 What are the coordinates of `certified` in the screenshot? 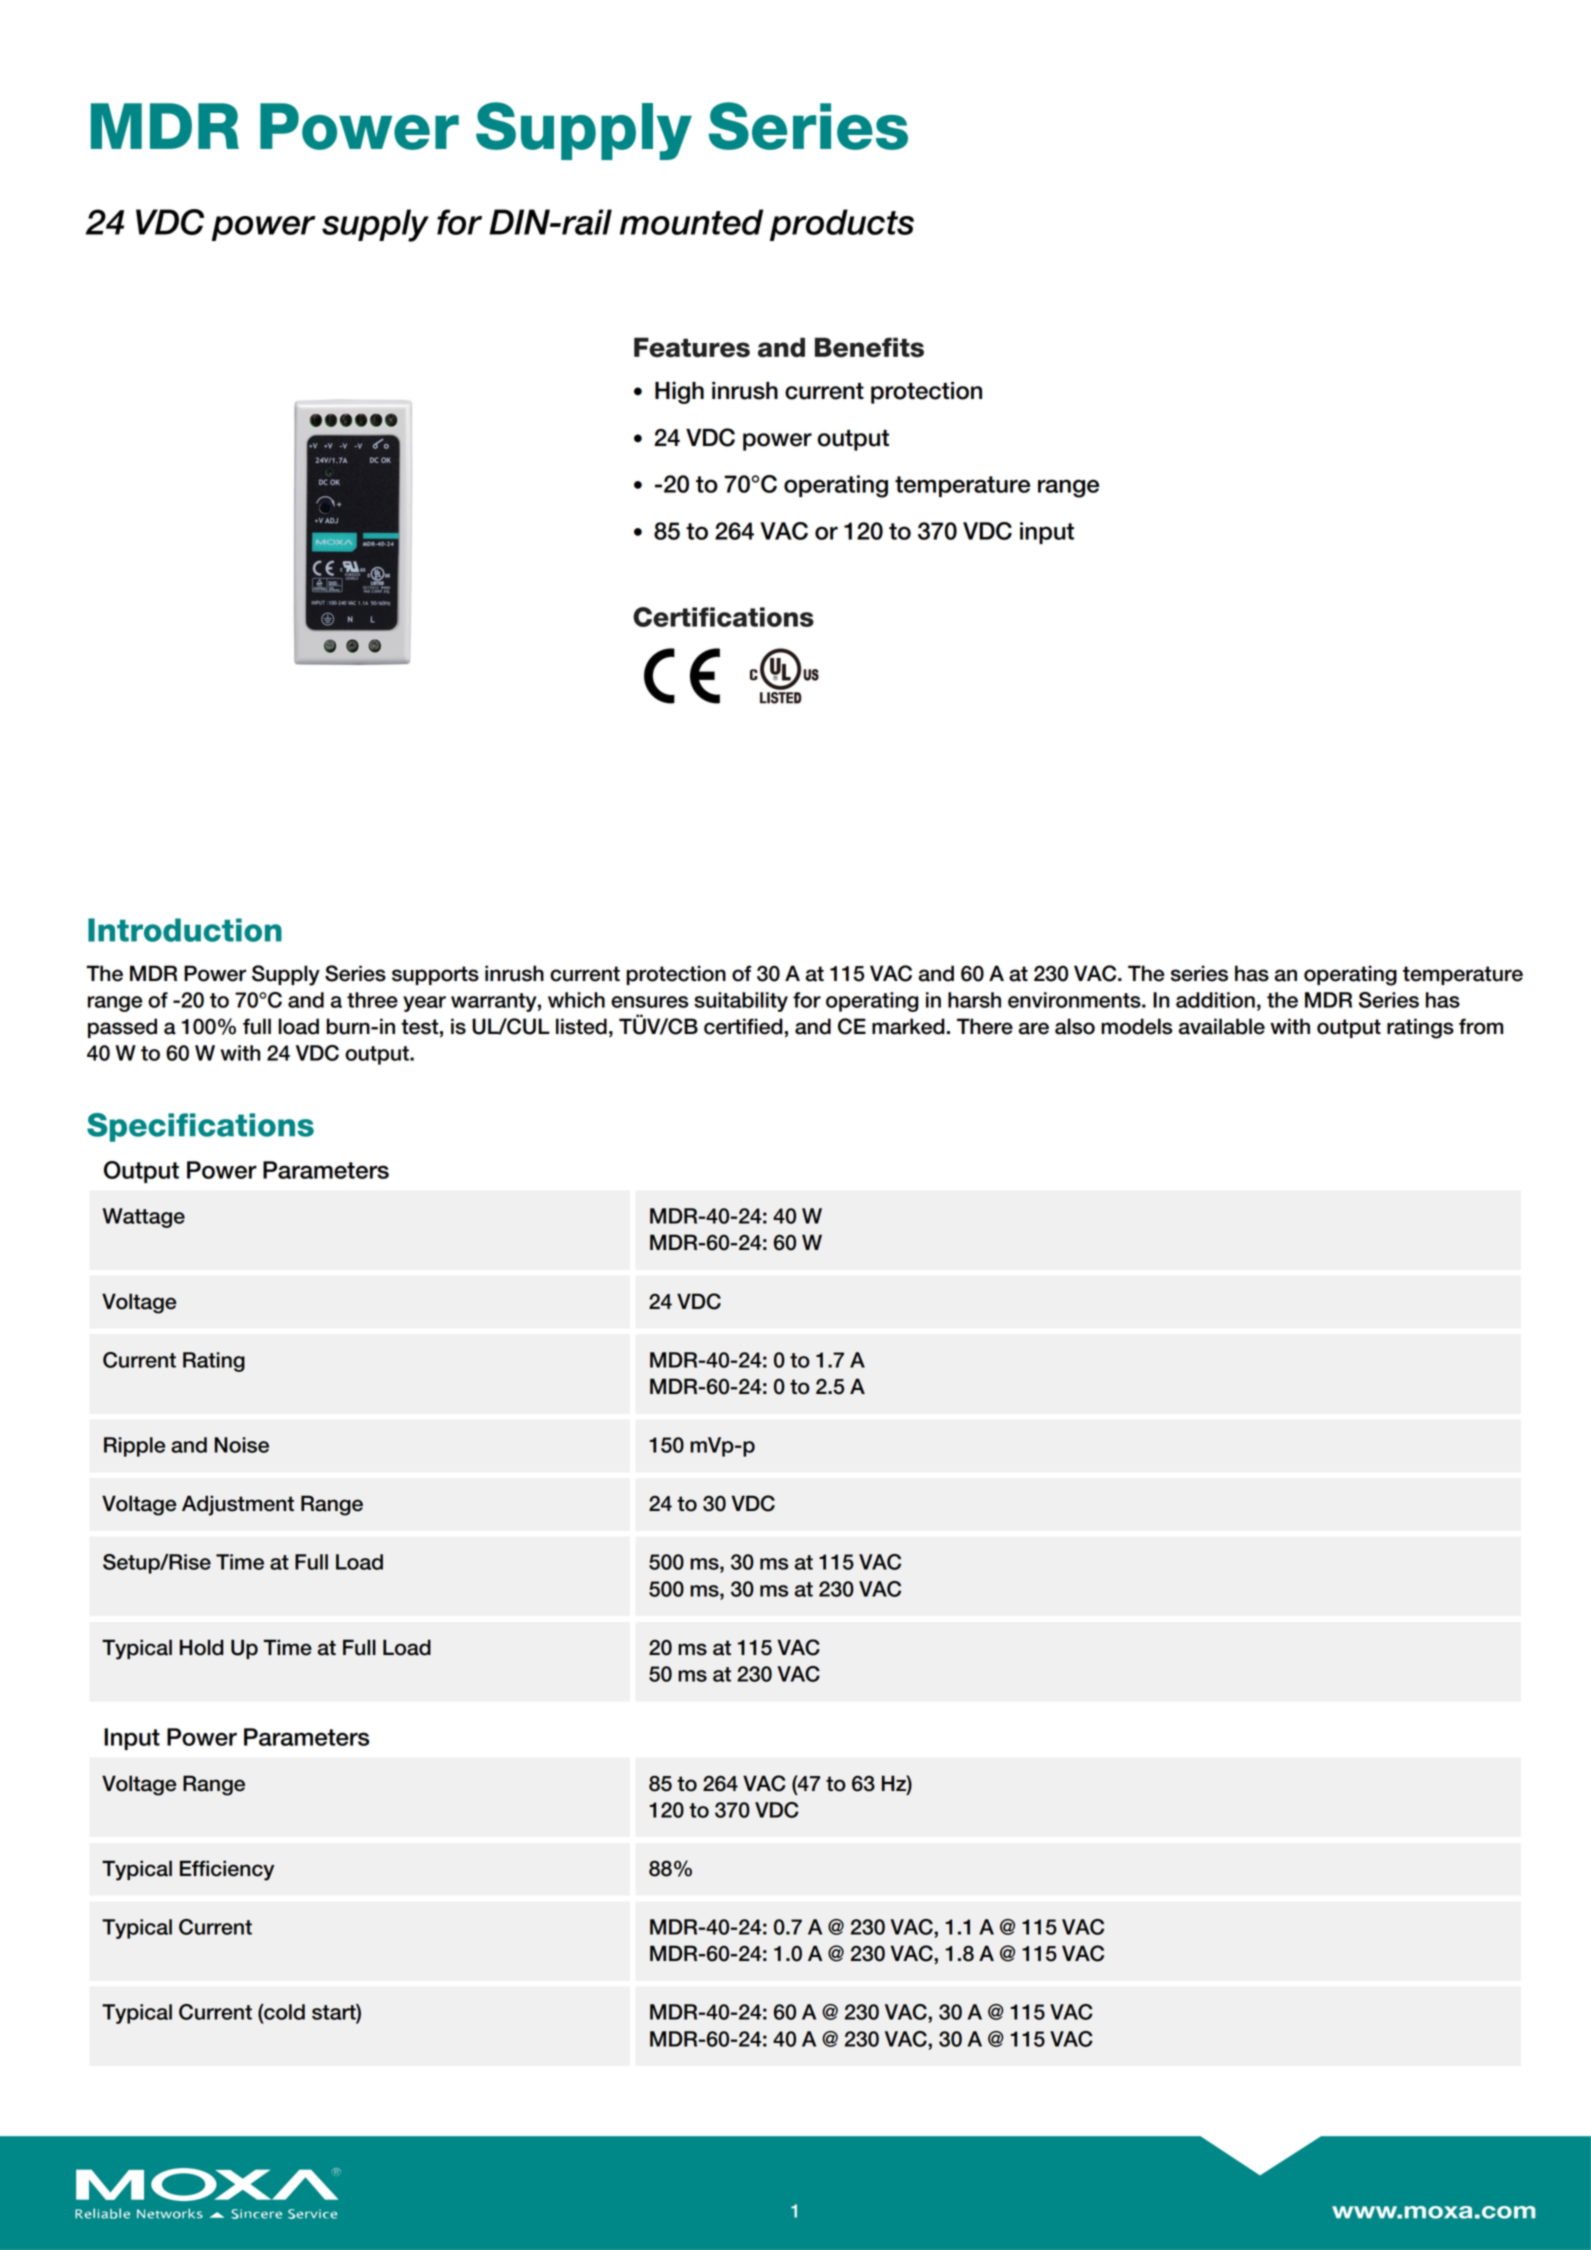 It's located at (743, 1026).
